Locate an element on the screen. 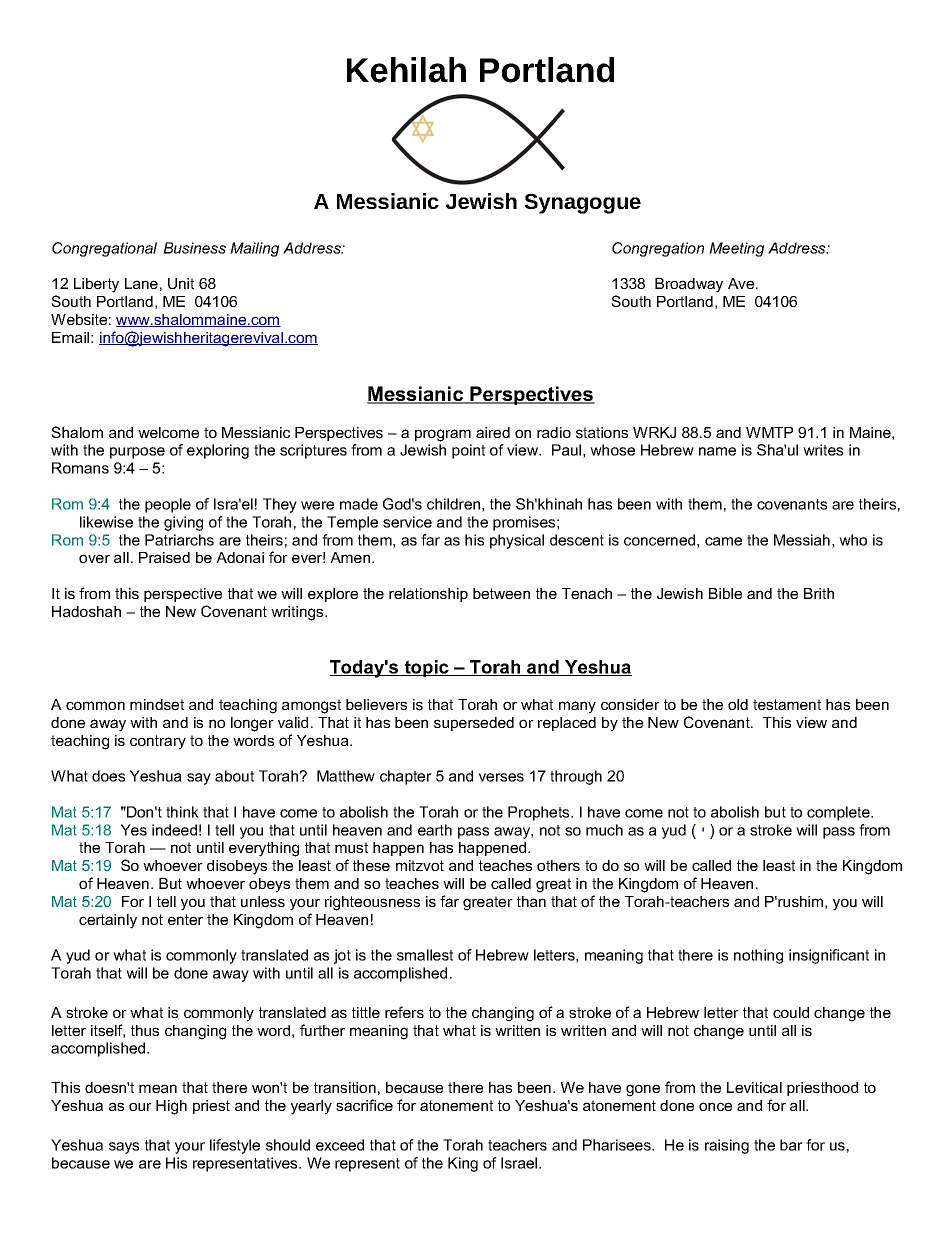  Synagogue is located at coordinates (582, 204).
